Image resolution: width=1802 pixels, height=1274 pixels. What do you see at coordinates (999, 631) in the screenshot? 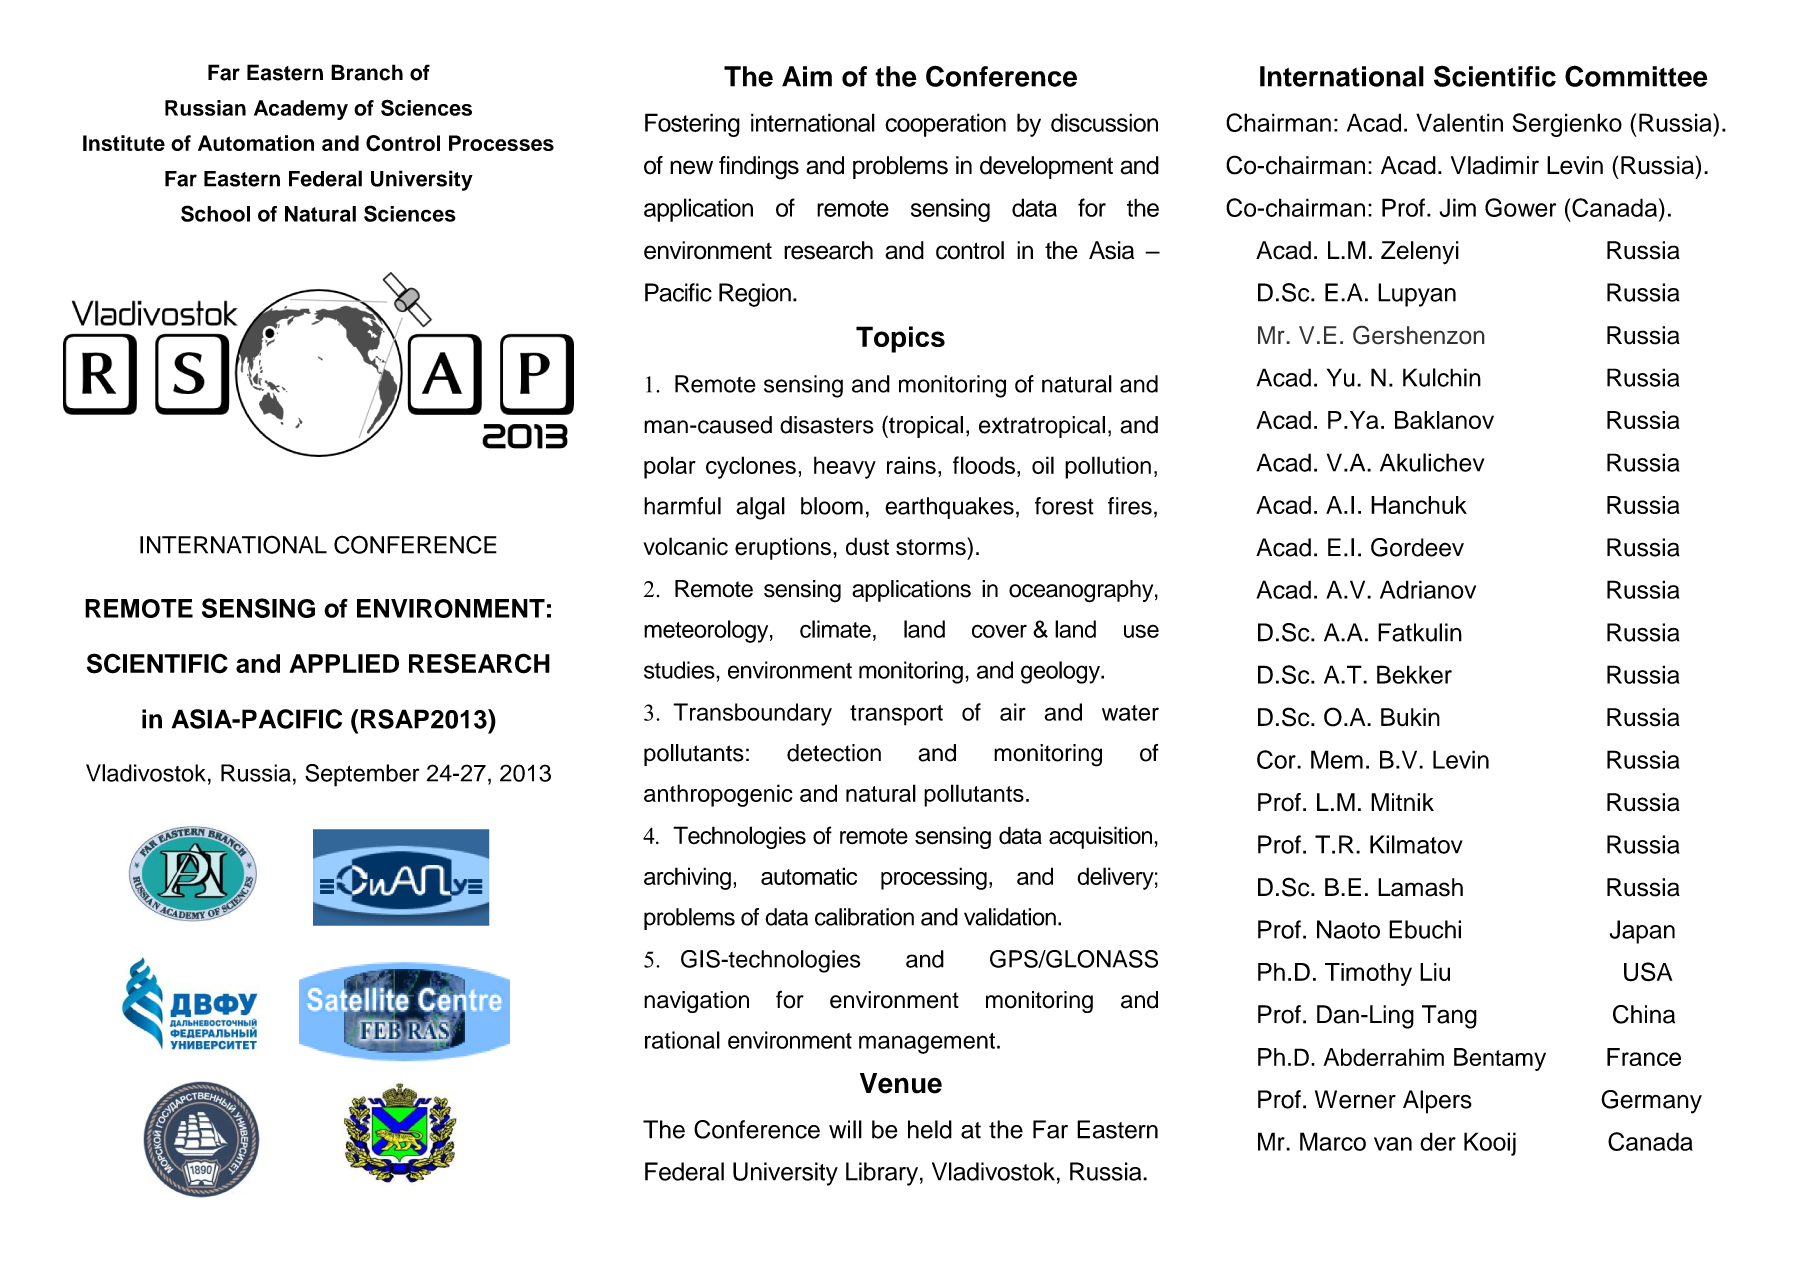
I see `cover` at bounding box center [999, 631].
